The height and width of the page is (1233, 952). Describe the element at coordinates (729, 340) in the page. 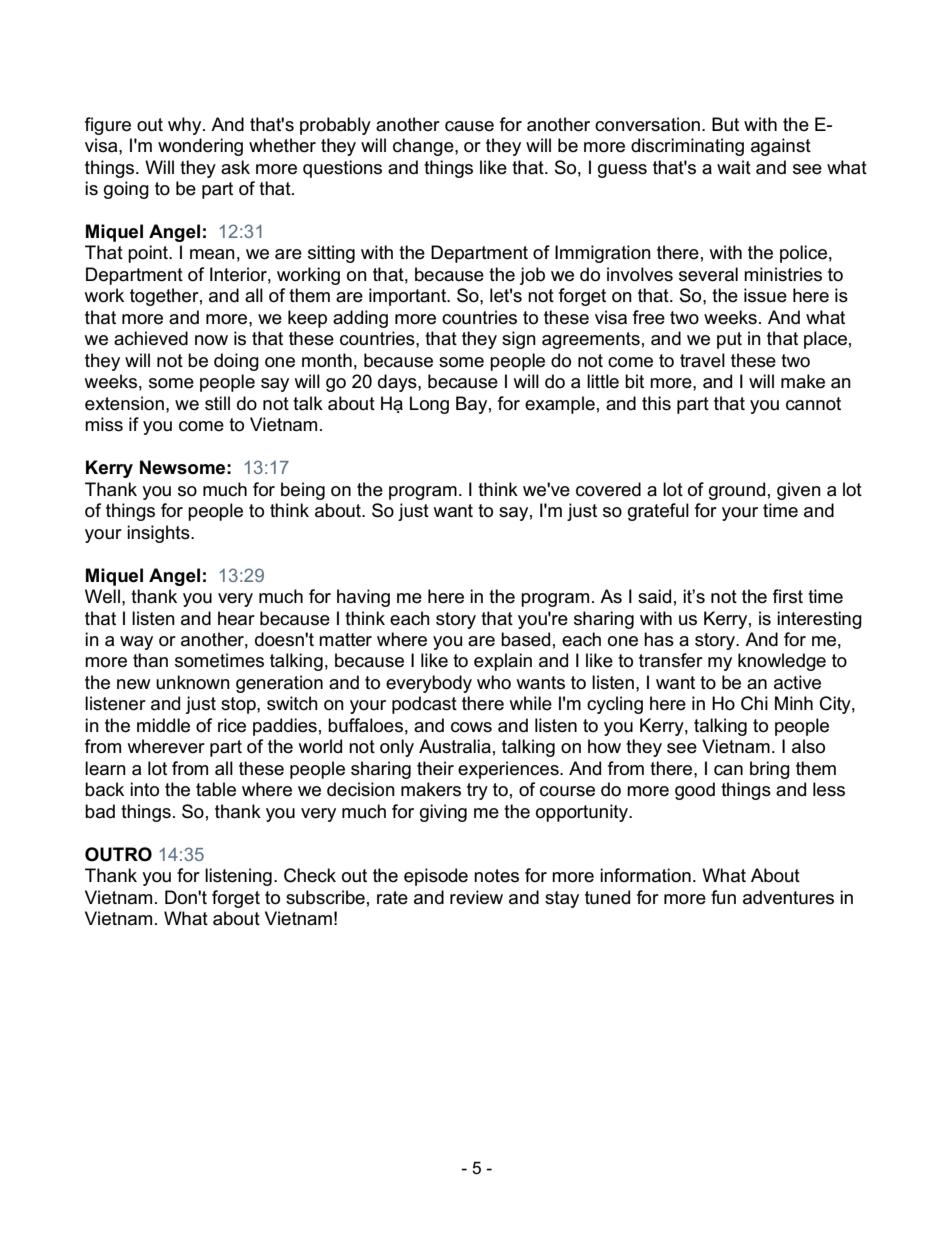

I see `put` at that location.
